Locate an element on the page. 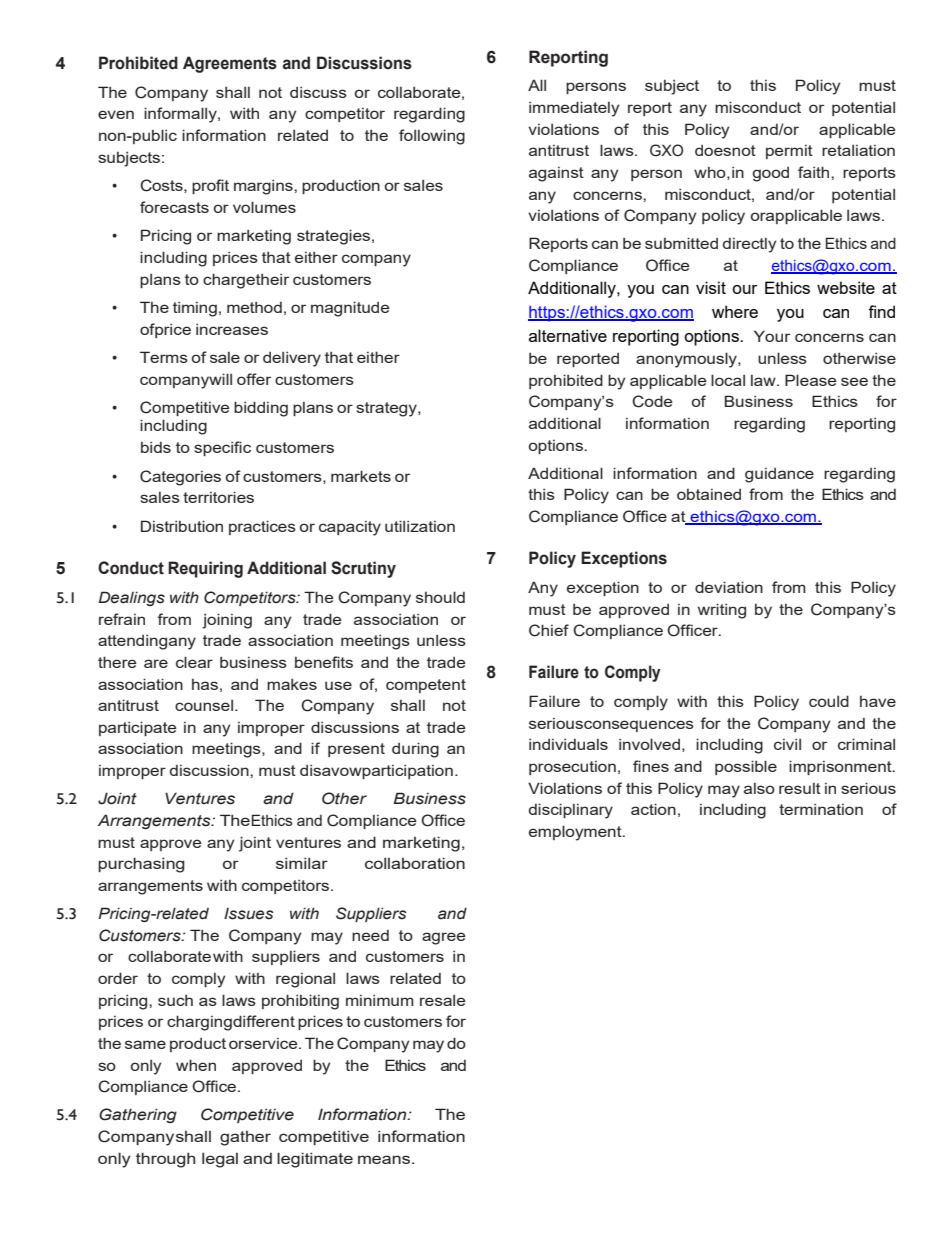 The height and width of the image is (1233, 952). collaboration is located at coordinates (415, 863).
